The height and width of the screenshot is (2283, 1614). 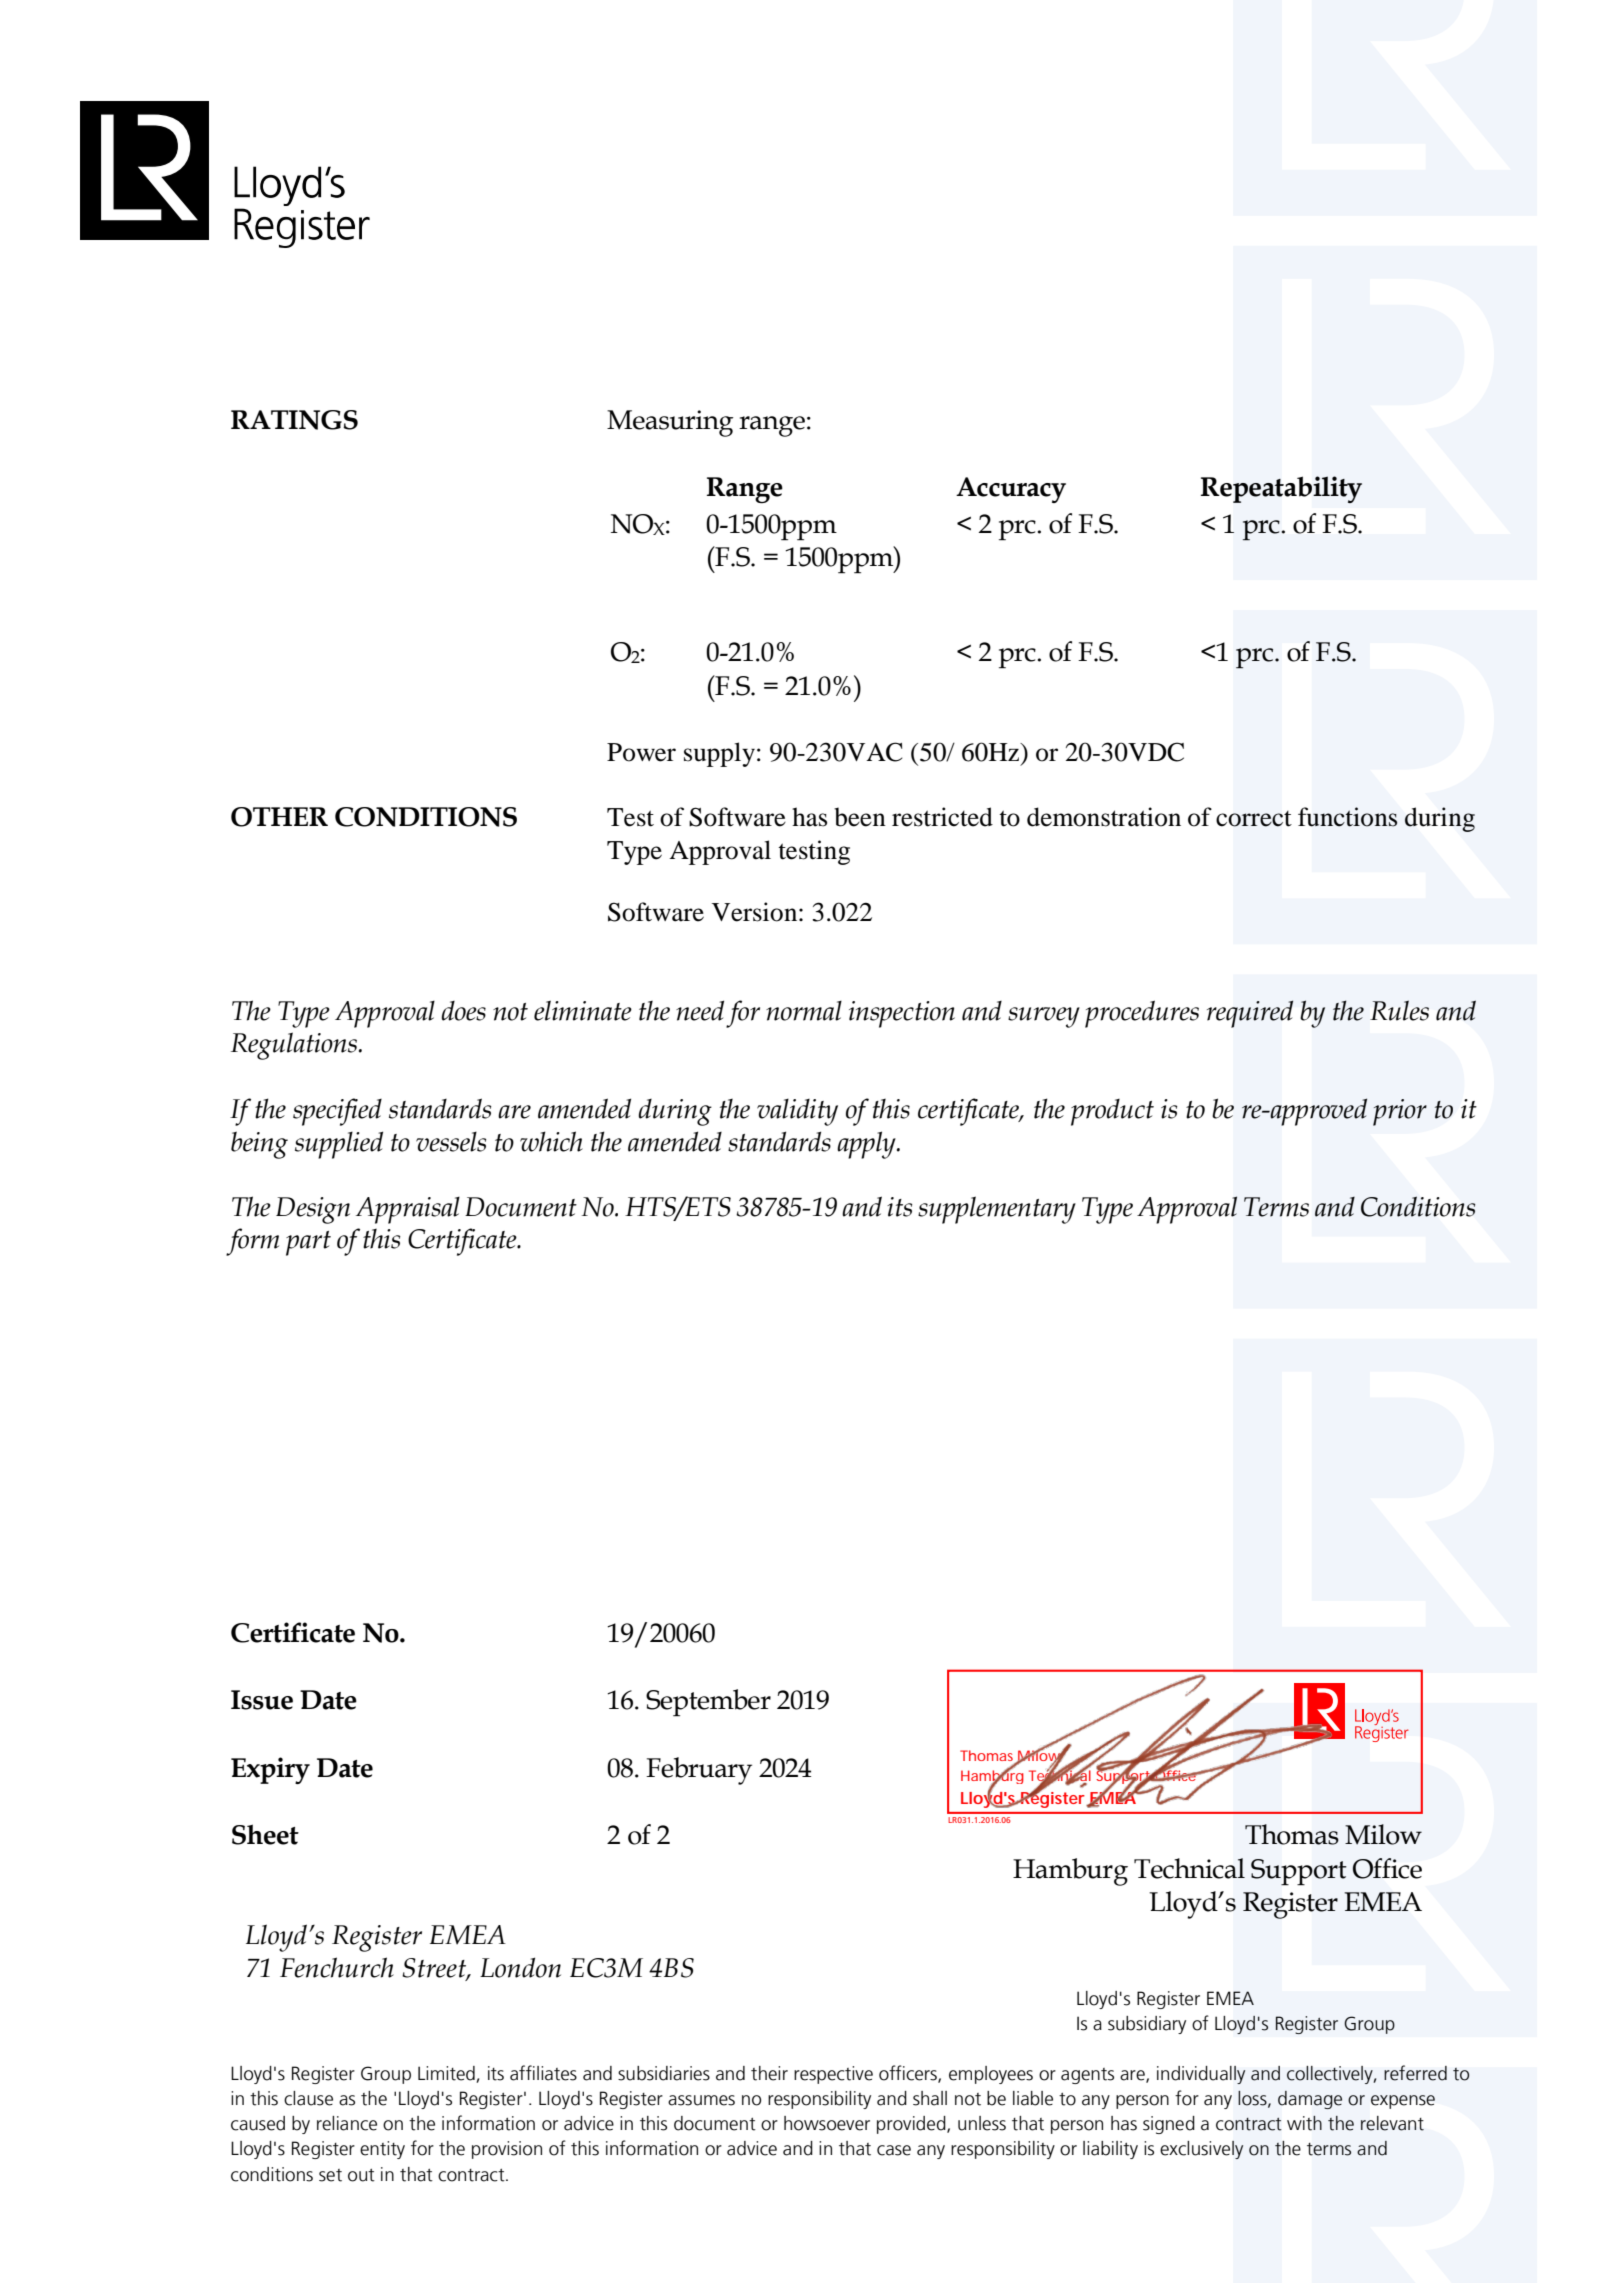 I want to click on part, so click(x=308, y=1243).
